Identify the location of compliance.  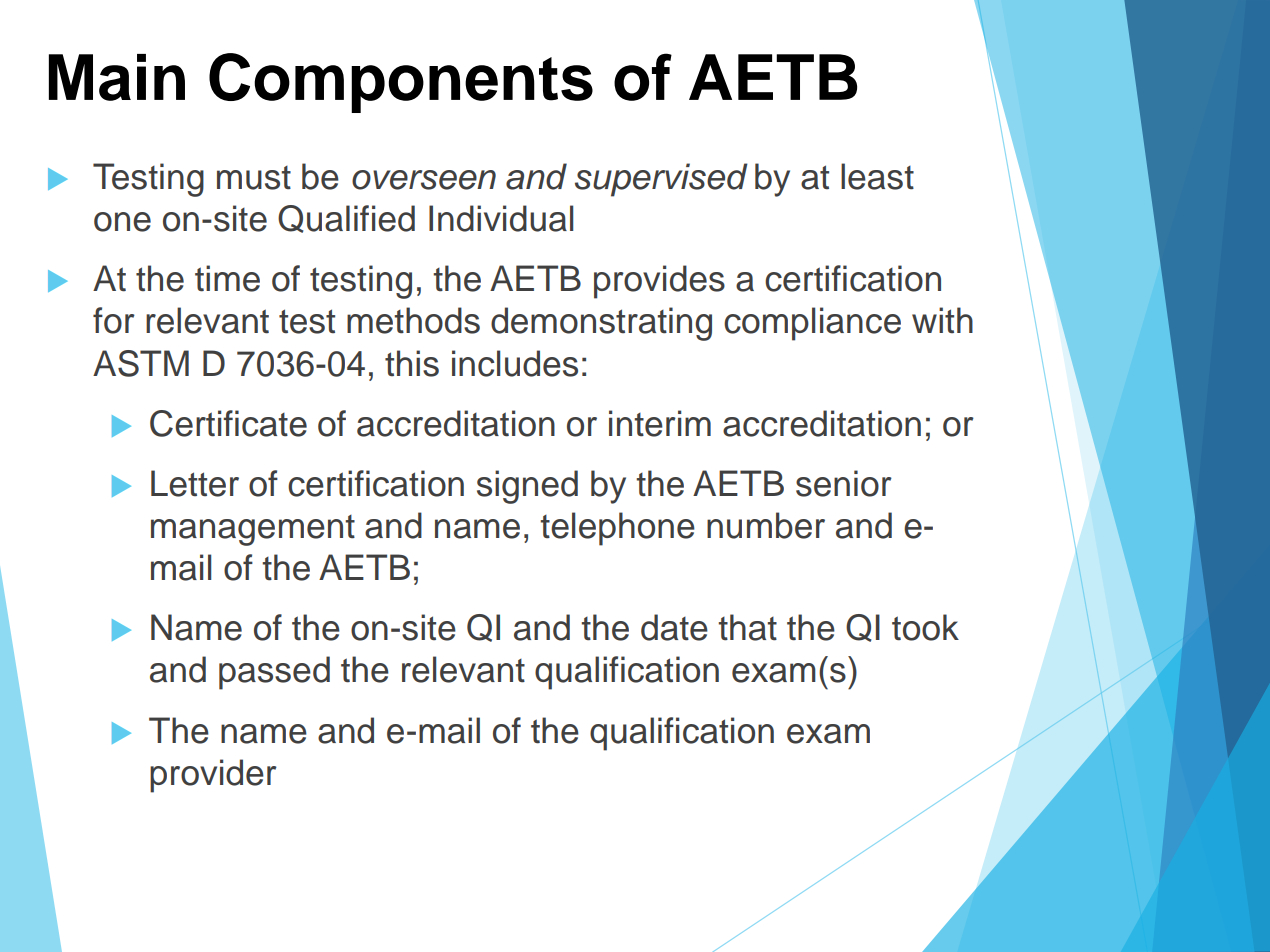
(812, 324).
